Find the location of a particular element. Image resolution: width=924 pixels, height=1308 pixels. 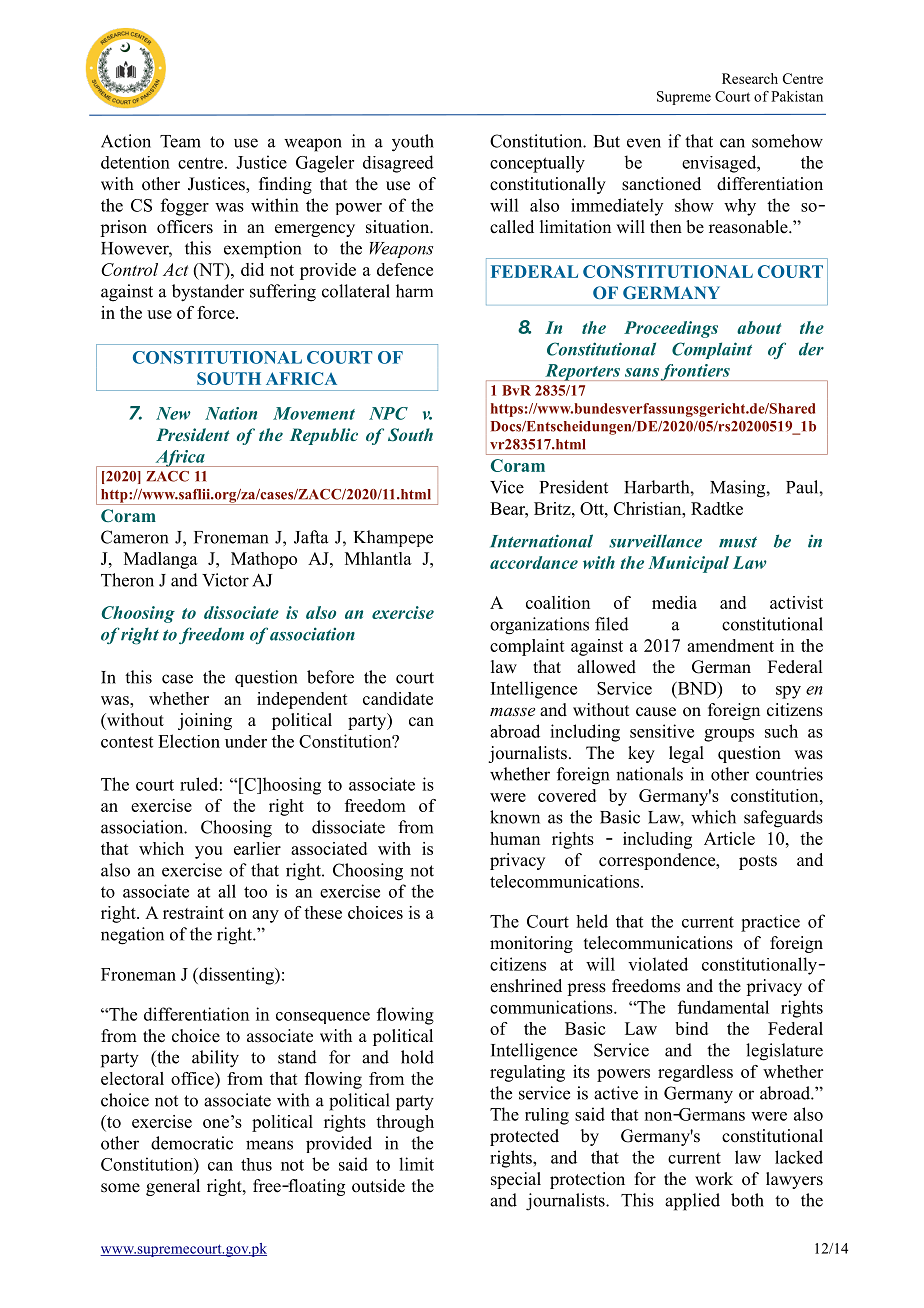

must is located at coordinates (738, 542).
